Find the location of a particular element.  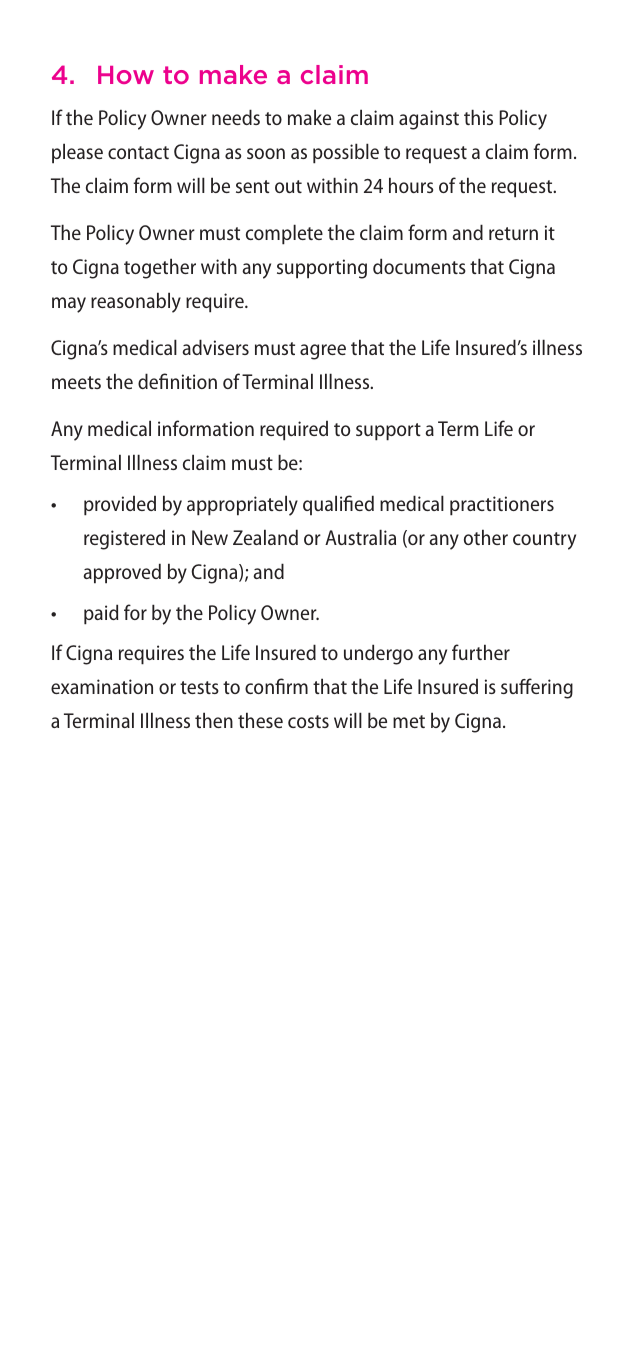

this is located at coordinates (478, 117).
